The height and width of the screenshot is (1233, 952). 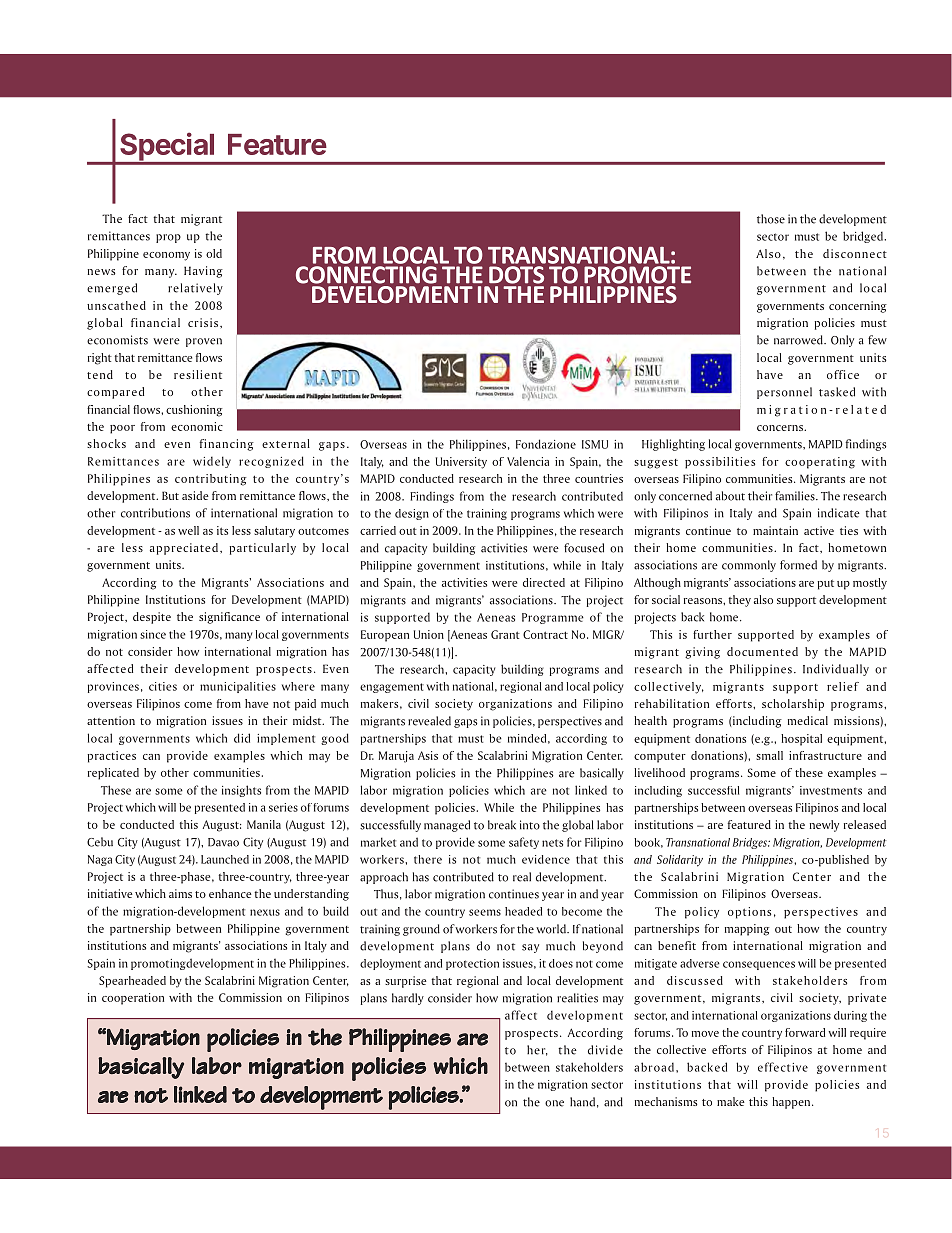 What do you see at coordinates (855, 253) in the screenshot?
I see `disconnect` at bounding box center [855, 253].
